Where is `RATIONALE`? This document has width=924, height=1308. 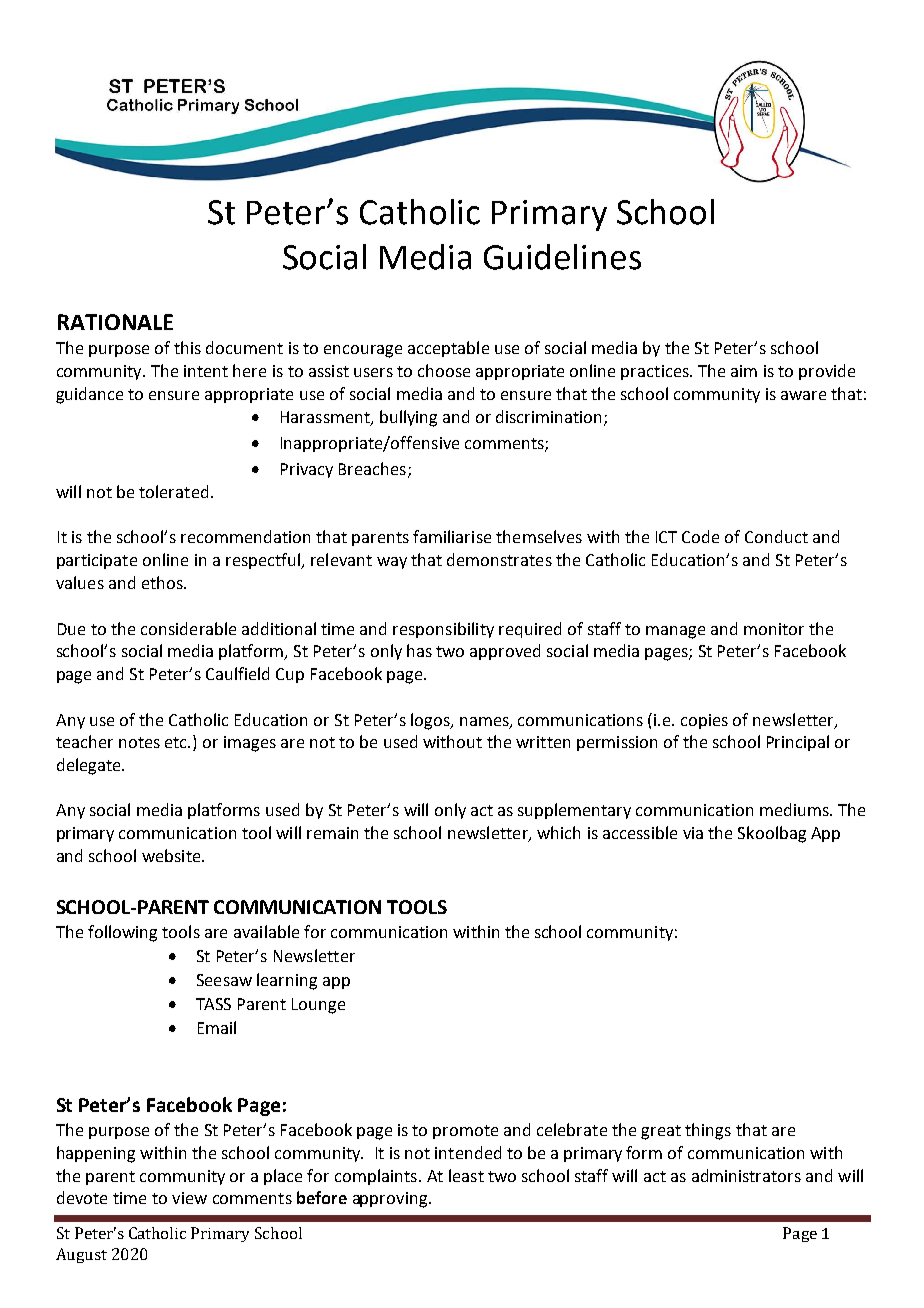 RATIONALE is located at coordinates (115, 322).
